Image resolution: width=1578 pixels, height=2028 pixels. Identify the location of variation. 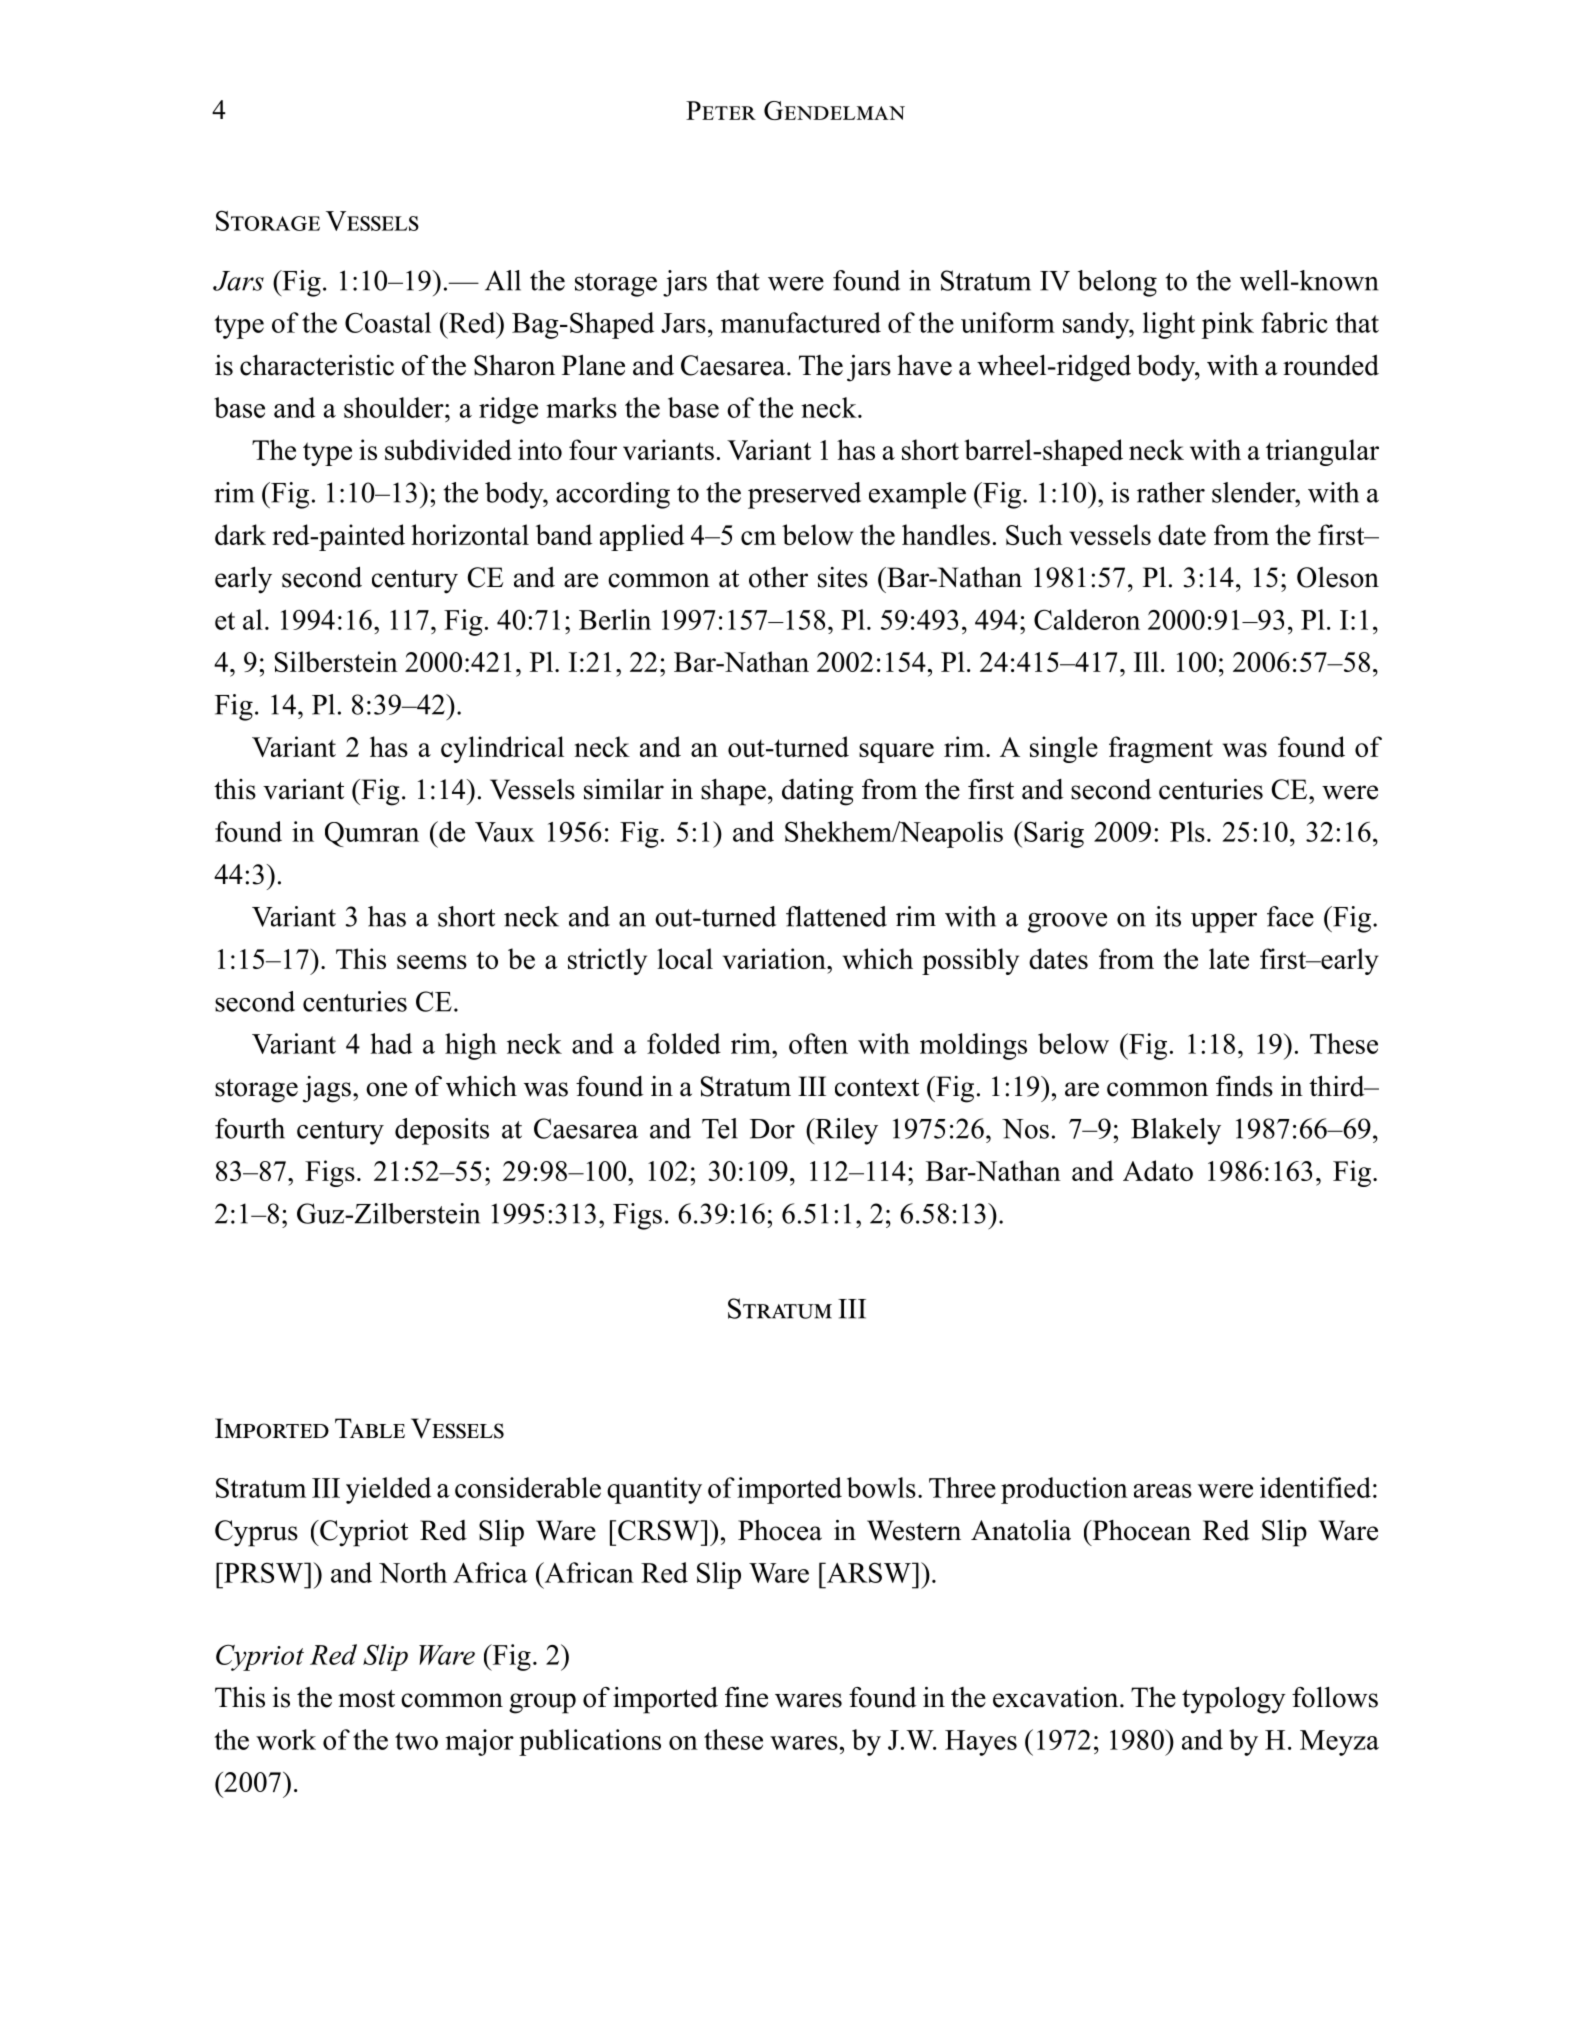
(775, 958).
